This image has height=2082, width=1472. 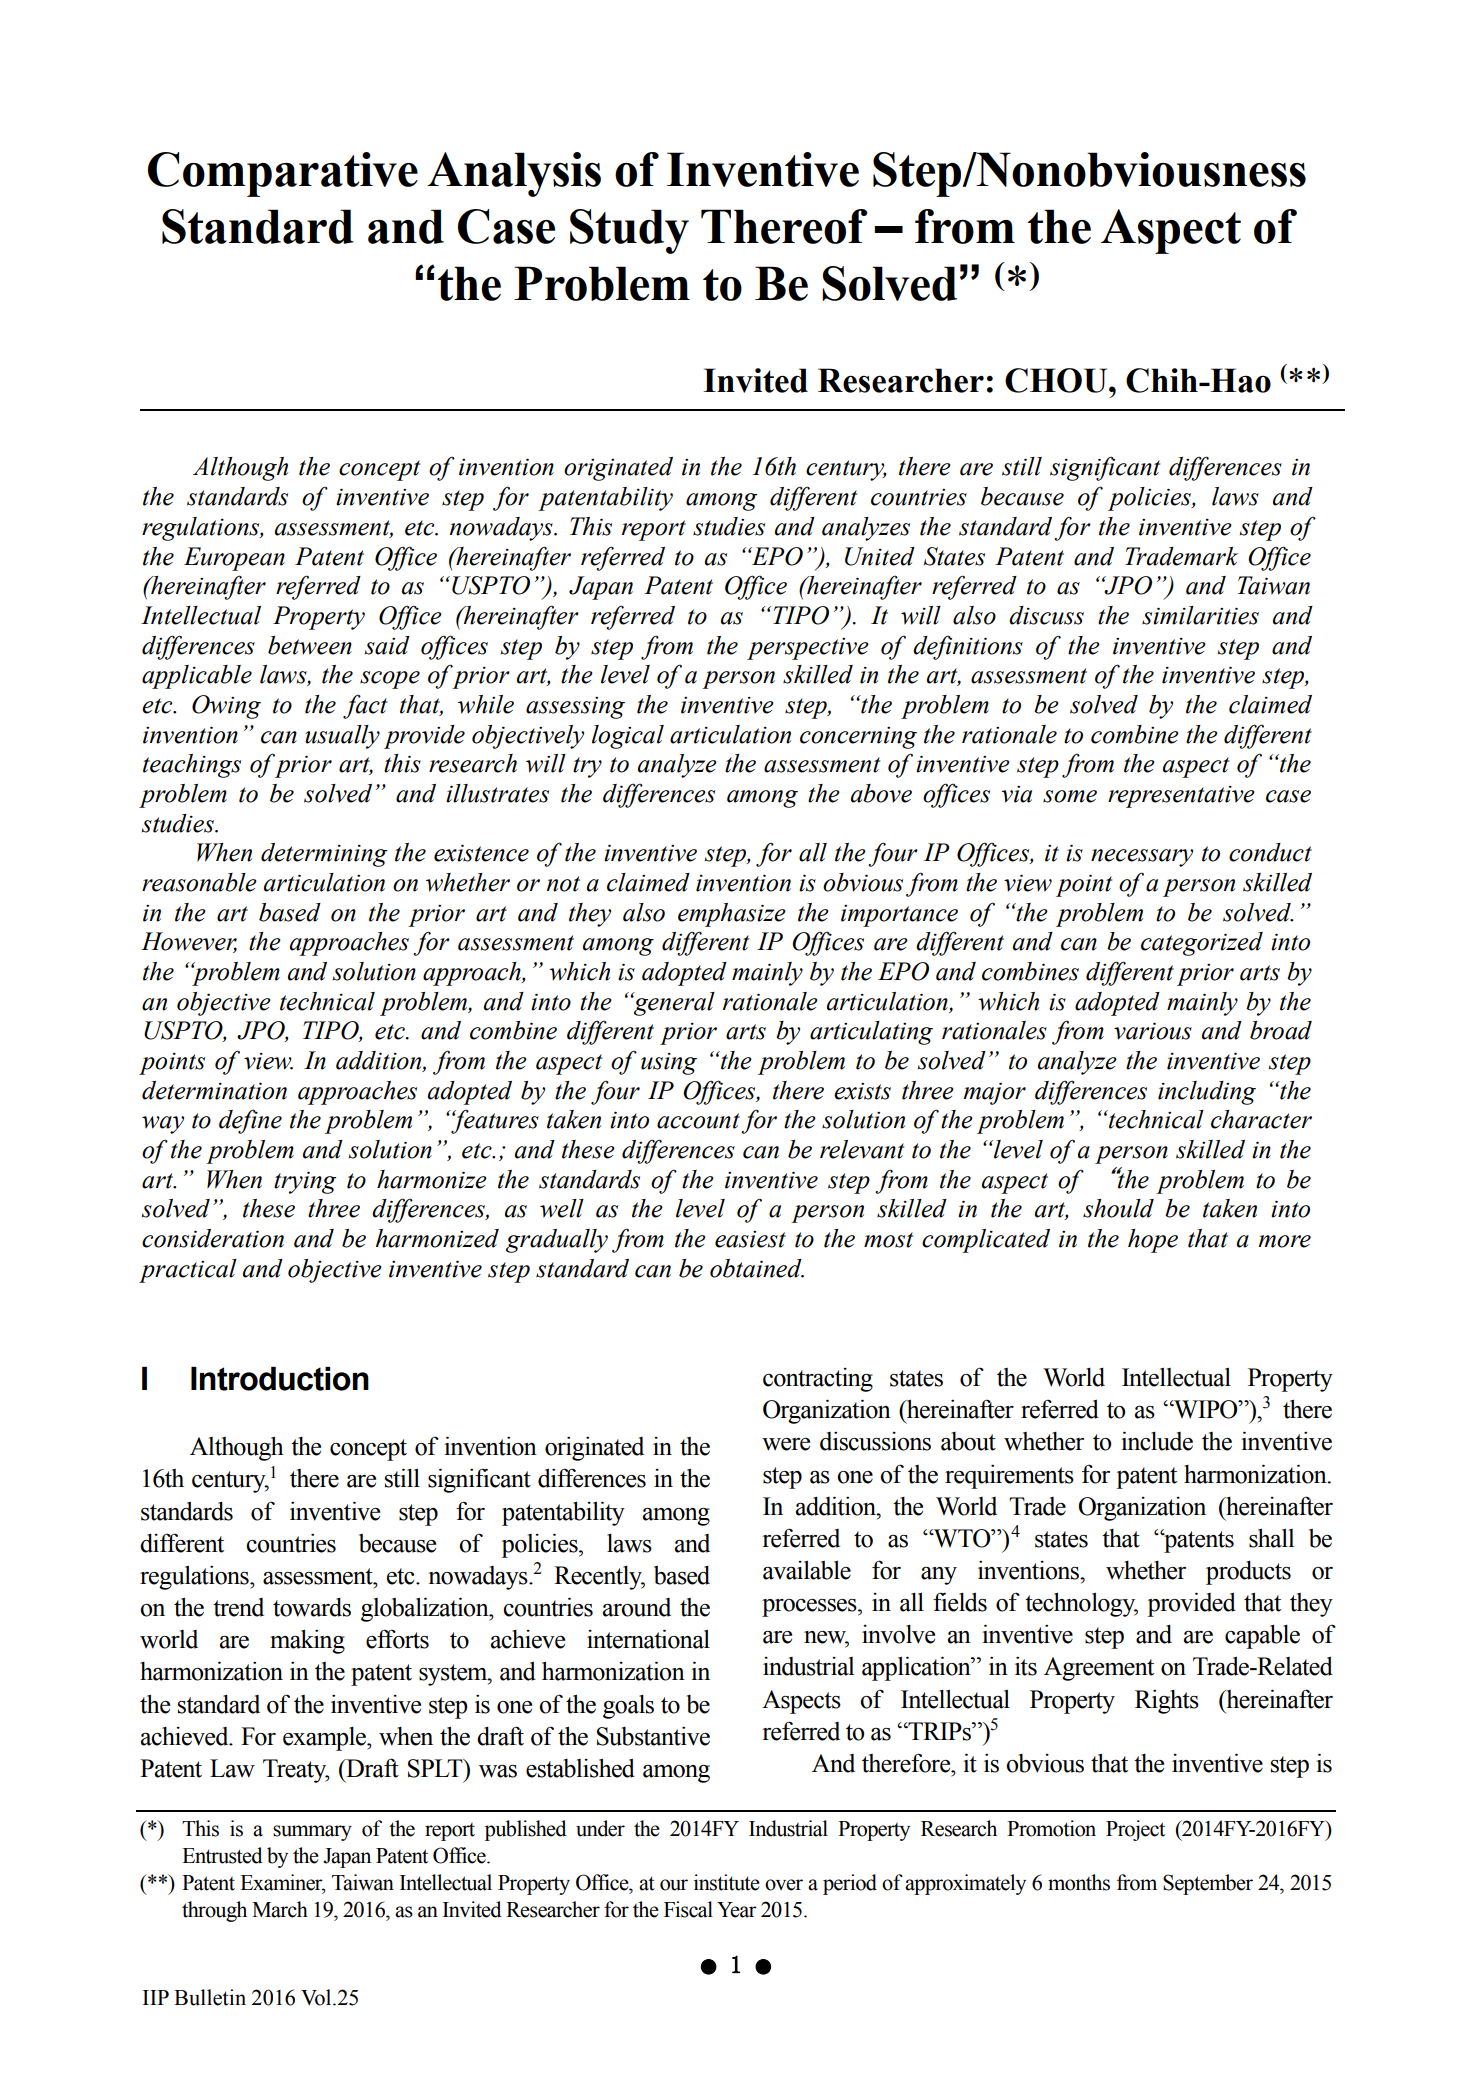 I want to click on account, so click(x=698, y=1121).
